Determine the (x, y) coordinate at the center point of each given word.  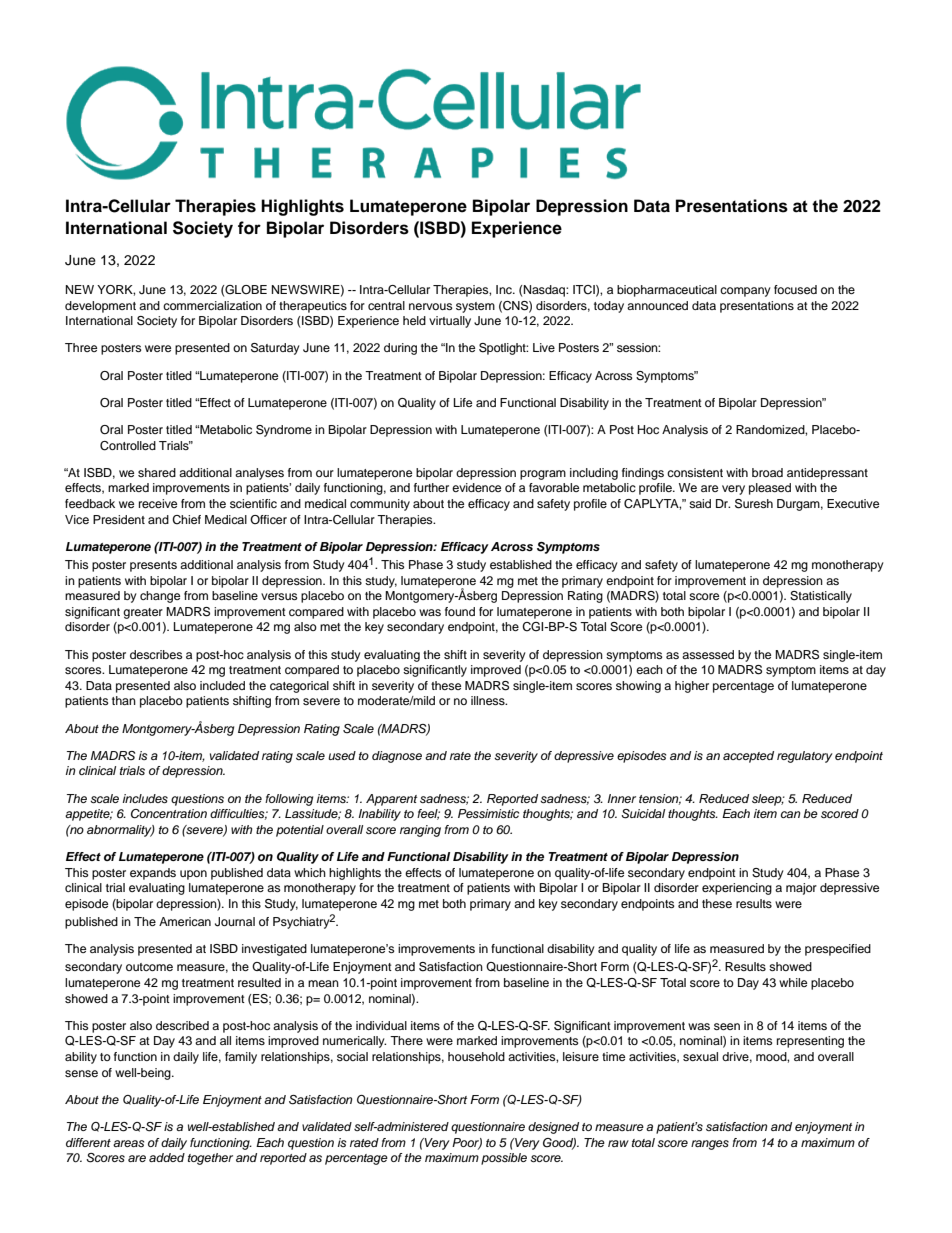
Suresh (754, 504)
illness (489, 700)
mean (323, 983)
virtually (450, 322)
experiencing (737, 889)
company (745, 292)
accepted (748, 757)
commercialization (212, 305)
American (185, 921)
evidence (476, 487)
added (167, 1157)
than (124, 700)
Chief (186, 520)
